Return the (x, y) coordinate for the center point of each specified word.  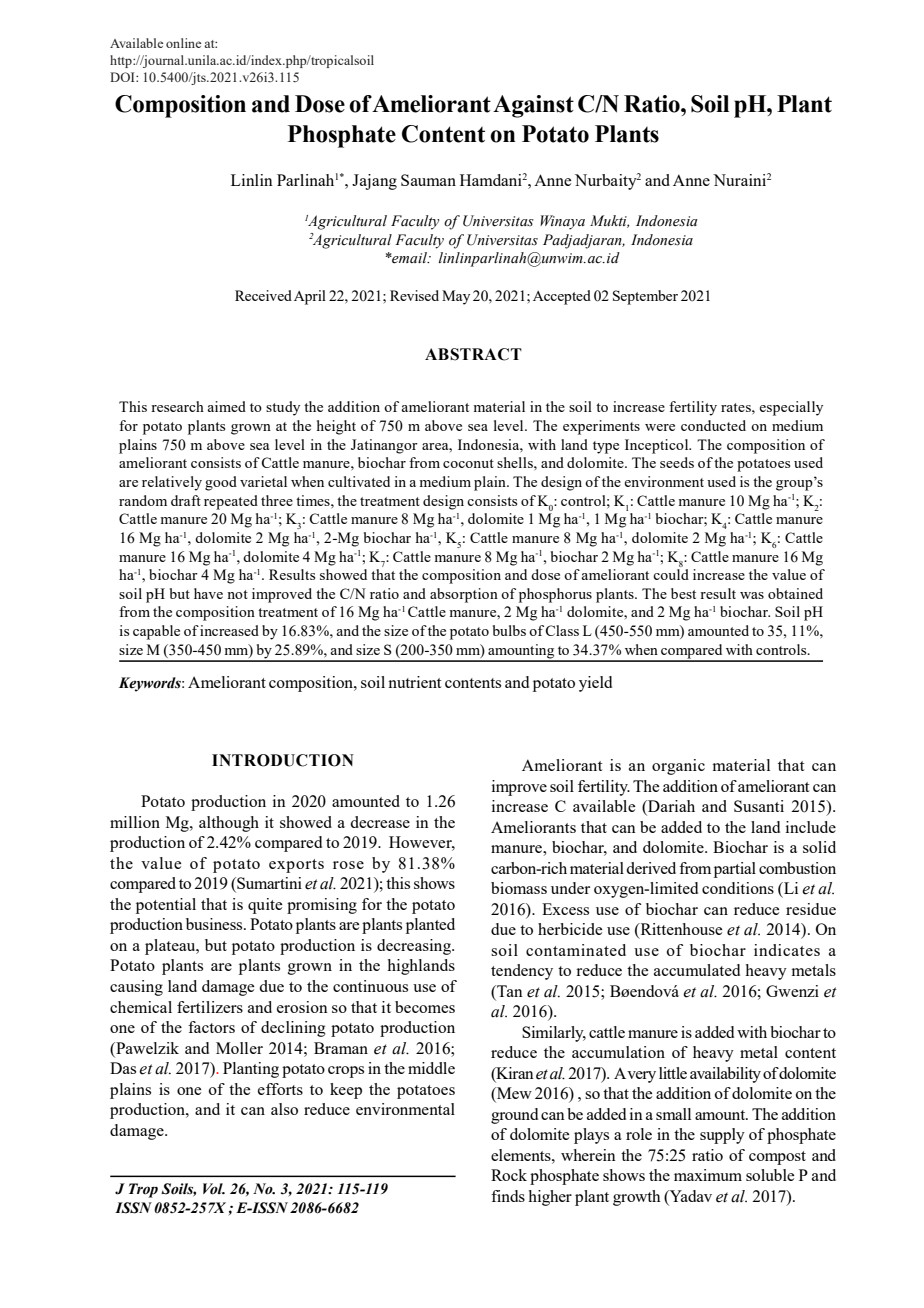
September (645, 297)
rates (737, 407)
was (752, 595)
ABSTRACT (473, 354)
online (183, 43)
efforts (280, 1089)
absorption (464, 595)
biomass (519, 888)
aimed (226, 406)
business (215, 924)
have (208, 593)
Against (533, 106)
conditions (738, 888)
